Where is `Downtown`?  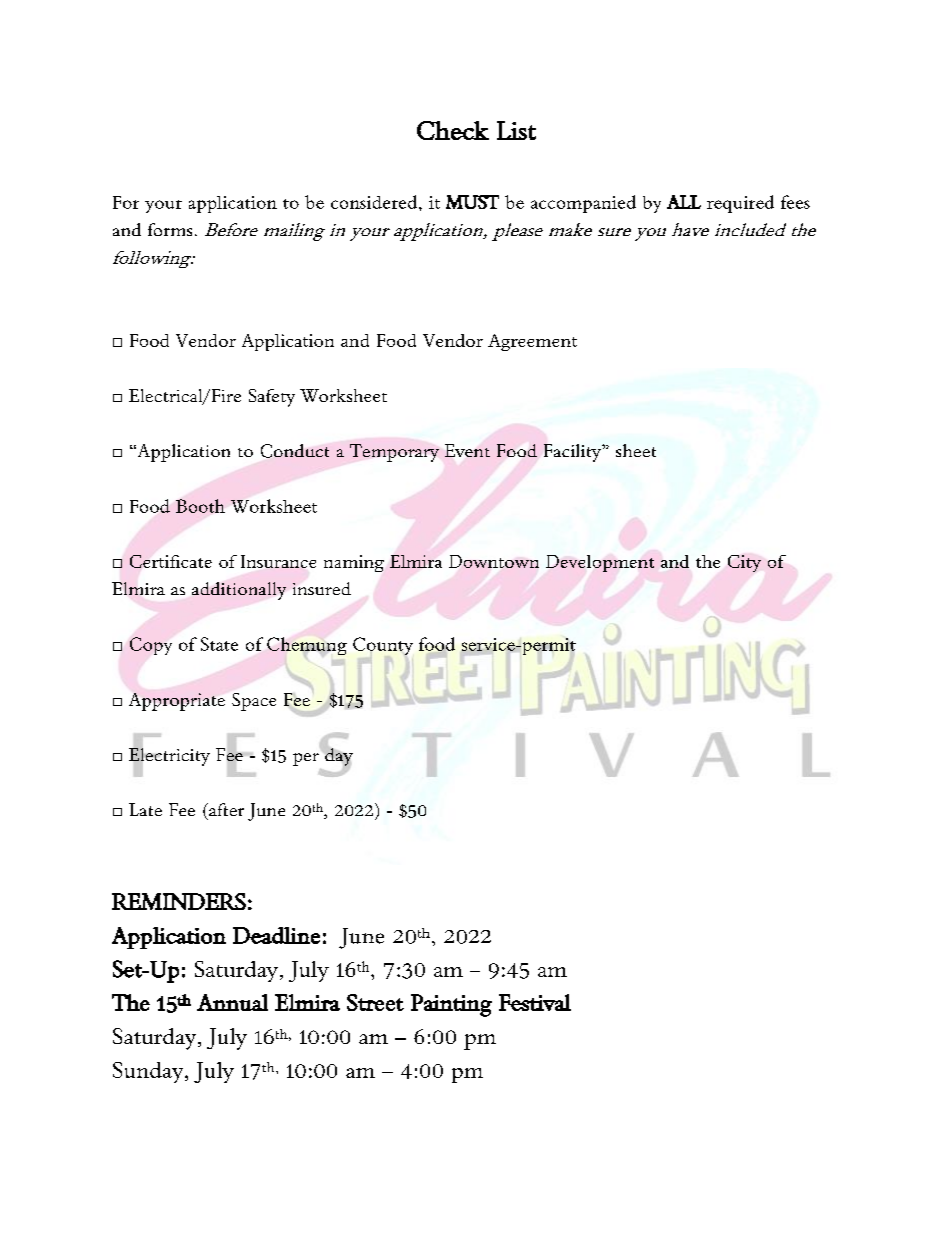
Downtown is located at coordinates (494, 561).
